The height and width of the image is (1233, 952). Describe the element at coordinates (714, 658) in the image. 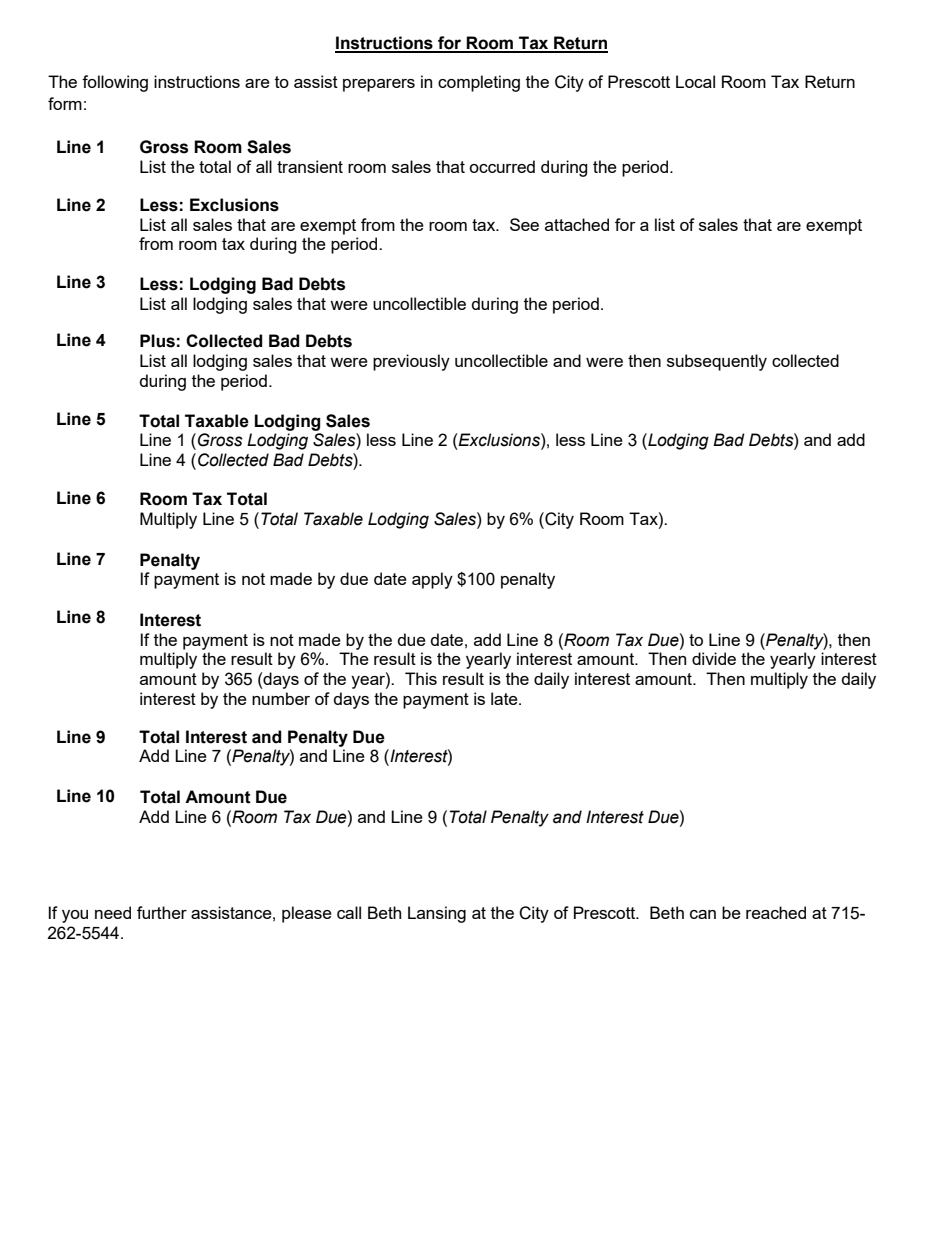

I see `divide` at that location.
